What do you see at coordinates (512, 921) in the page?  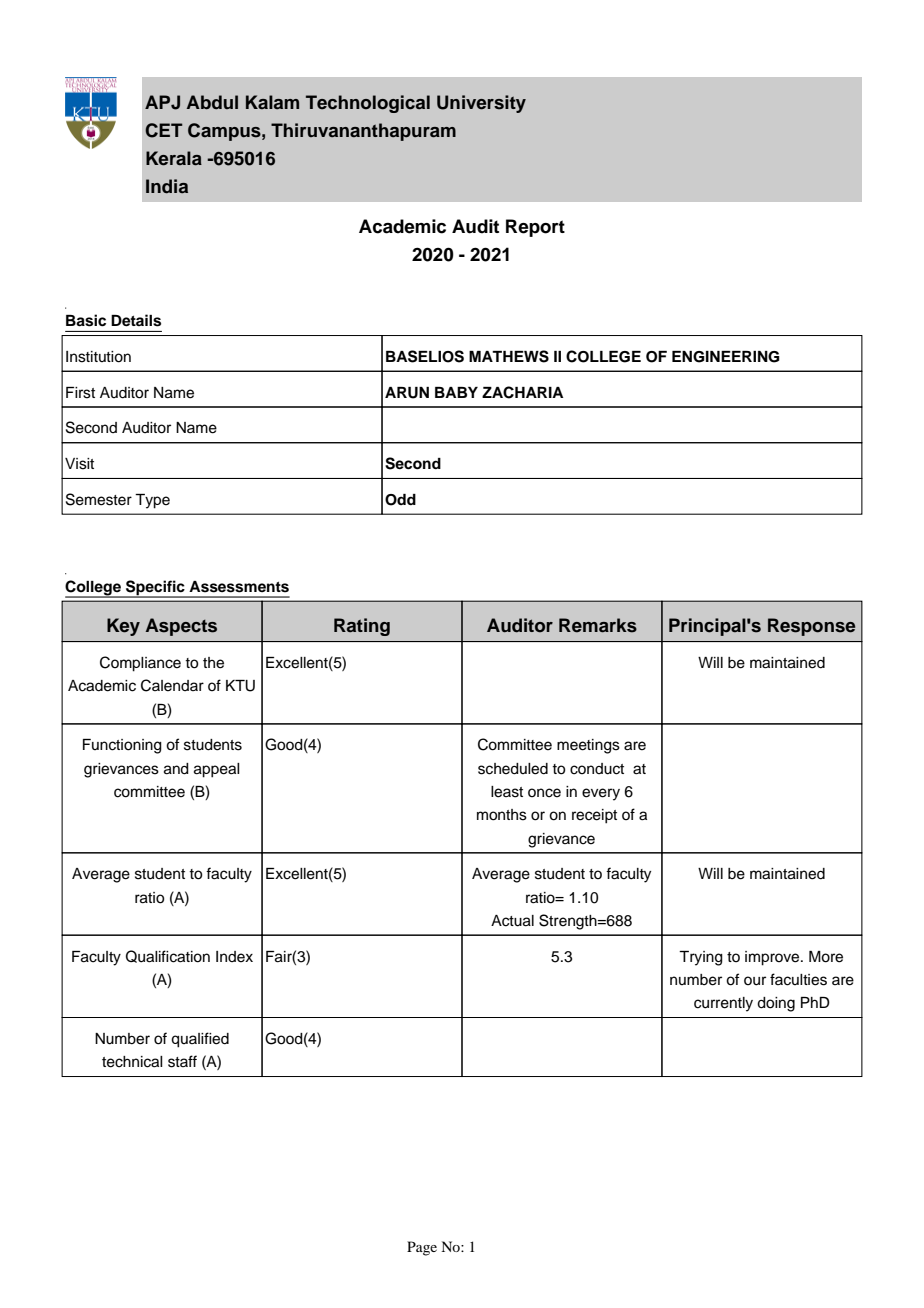 I see `Actual` at bounding box center [512, 921].
